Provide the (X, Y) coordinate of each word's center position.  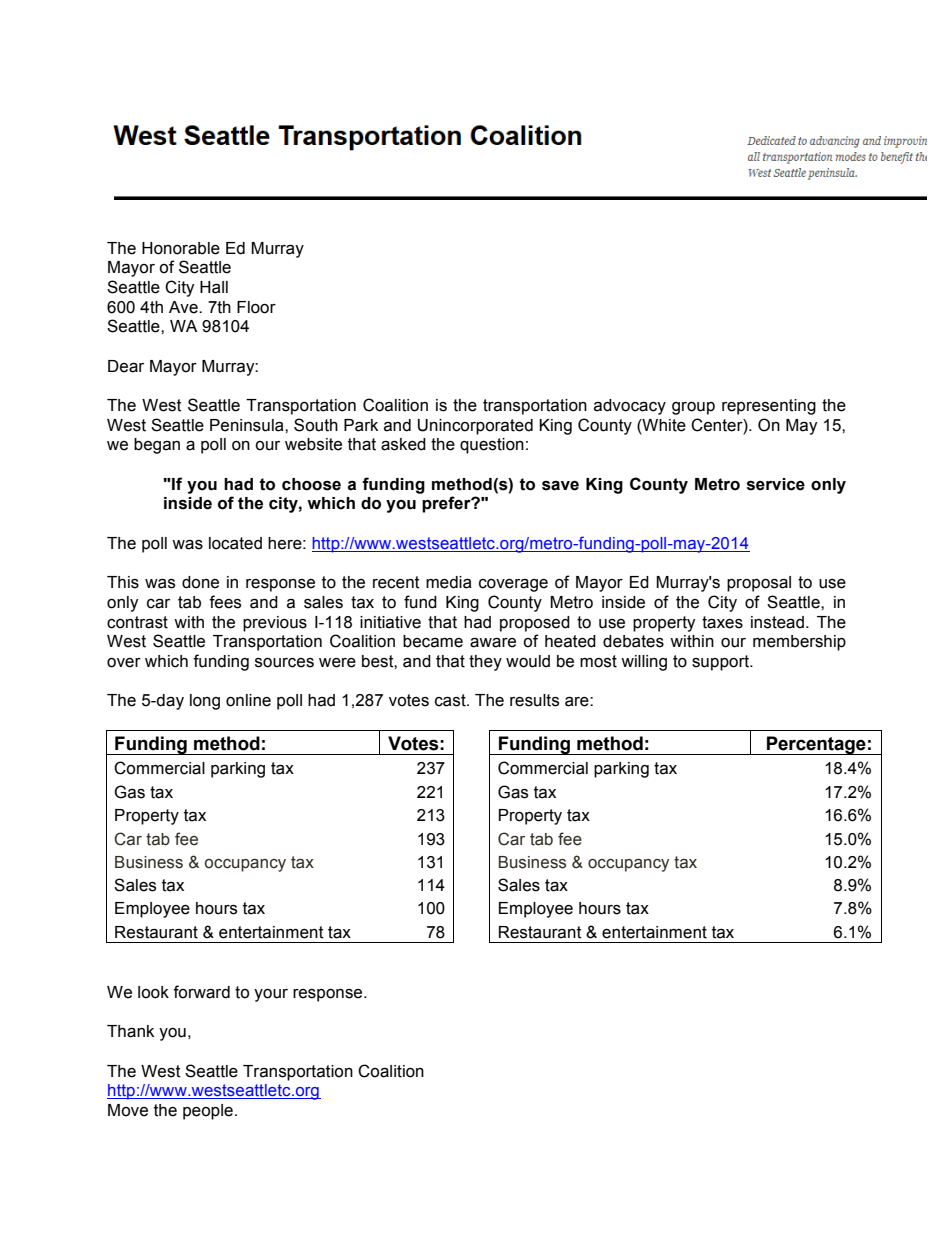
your (271, 995)
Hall (214, 287)
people (208, 1112)
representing (769, 407)
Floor (256, 307)
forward (201, 992)
